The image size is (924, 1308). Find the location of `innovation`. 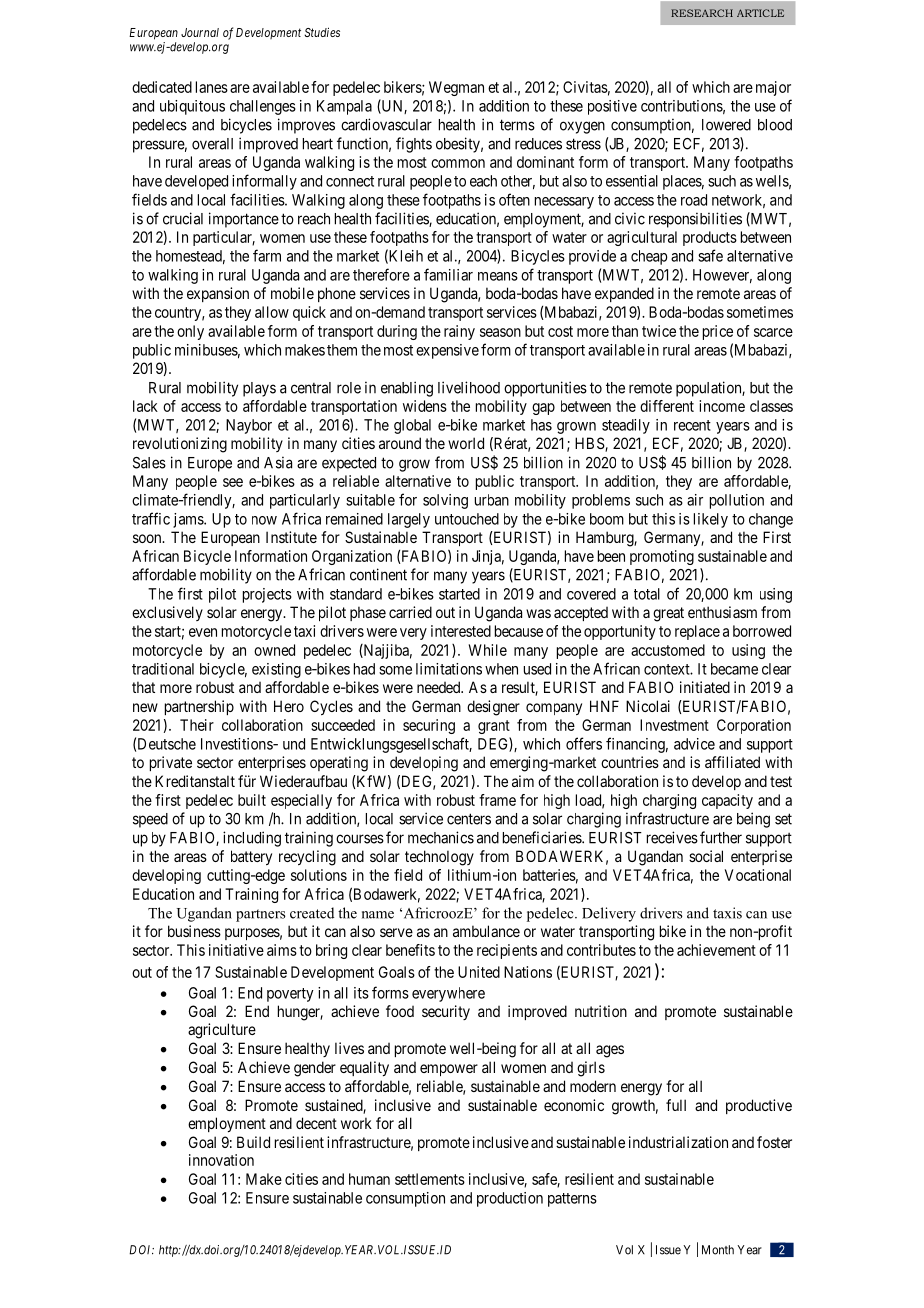

innovation is located at coordinates (221, 1160).
